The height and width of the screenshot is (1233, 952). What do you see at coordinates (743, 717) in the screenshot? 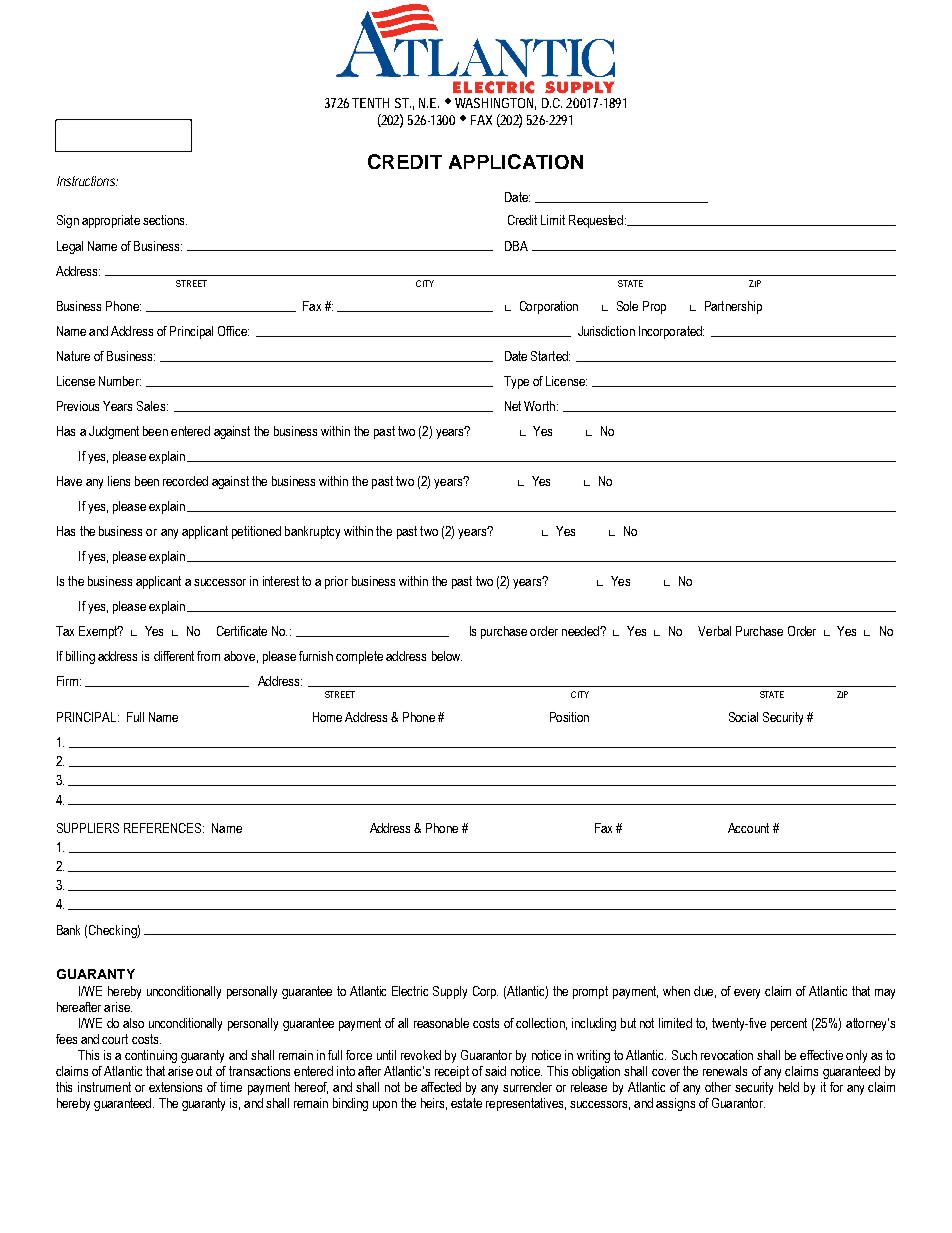
I see `Social` at bounding box center [743, 717].
